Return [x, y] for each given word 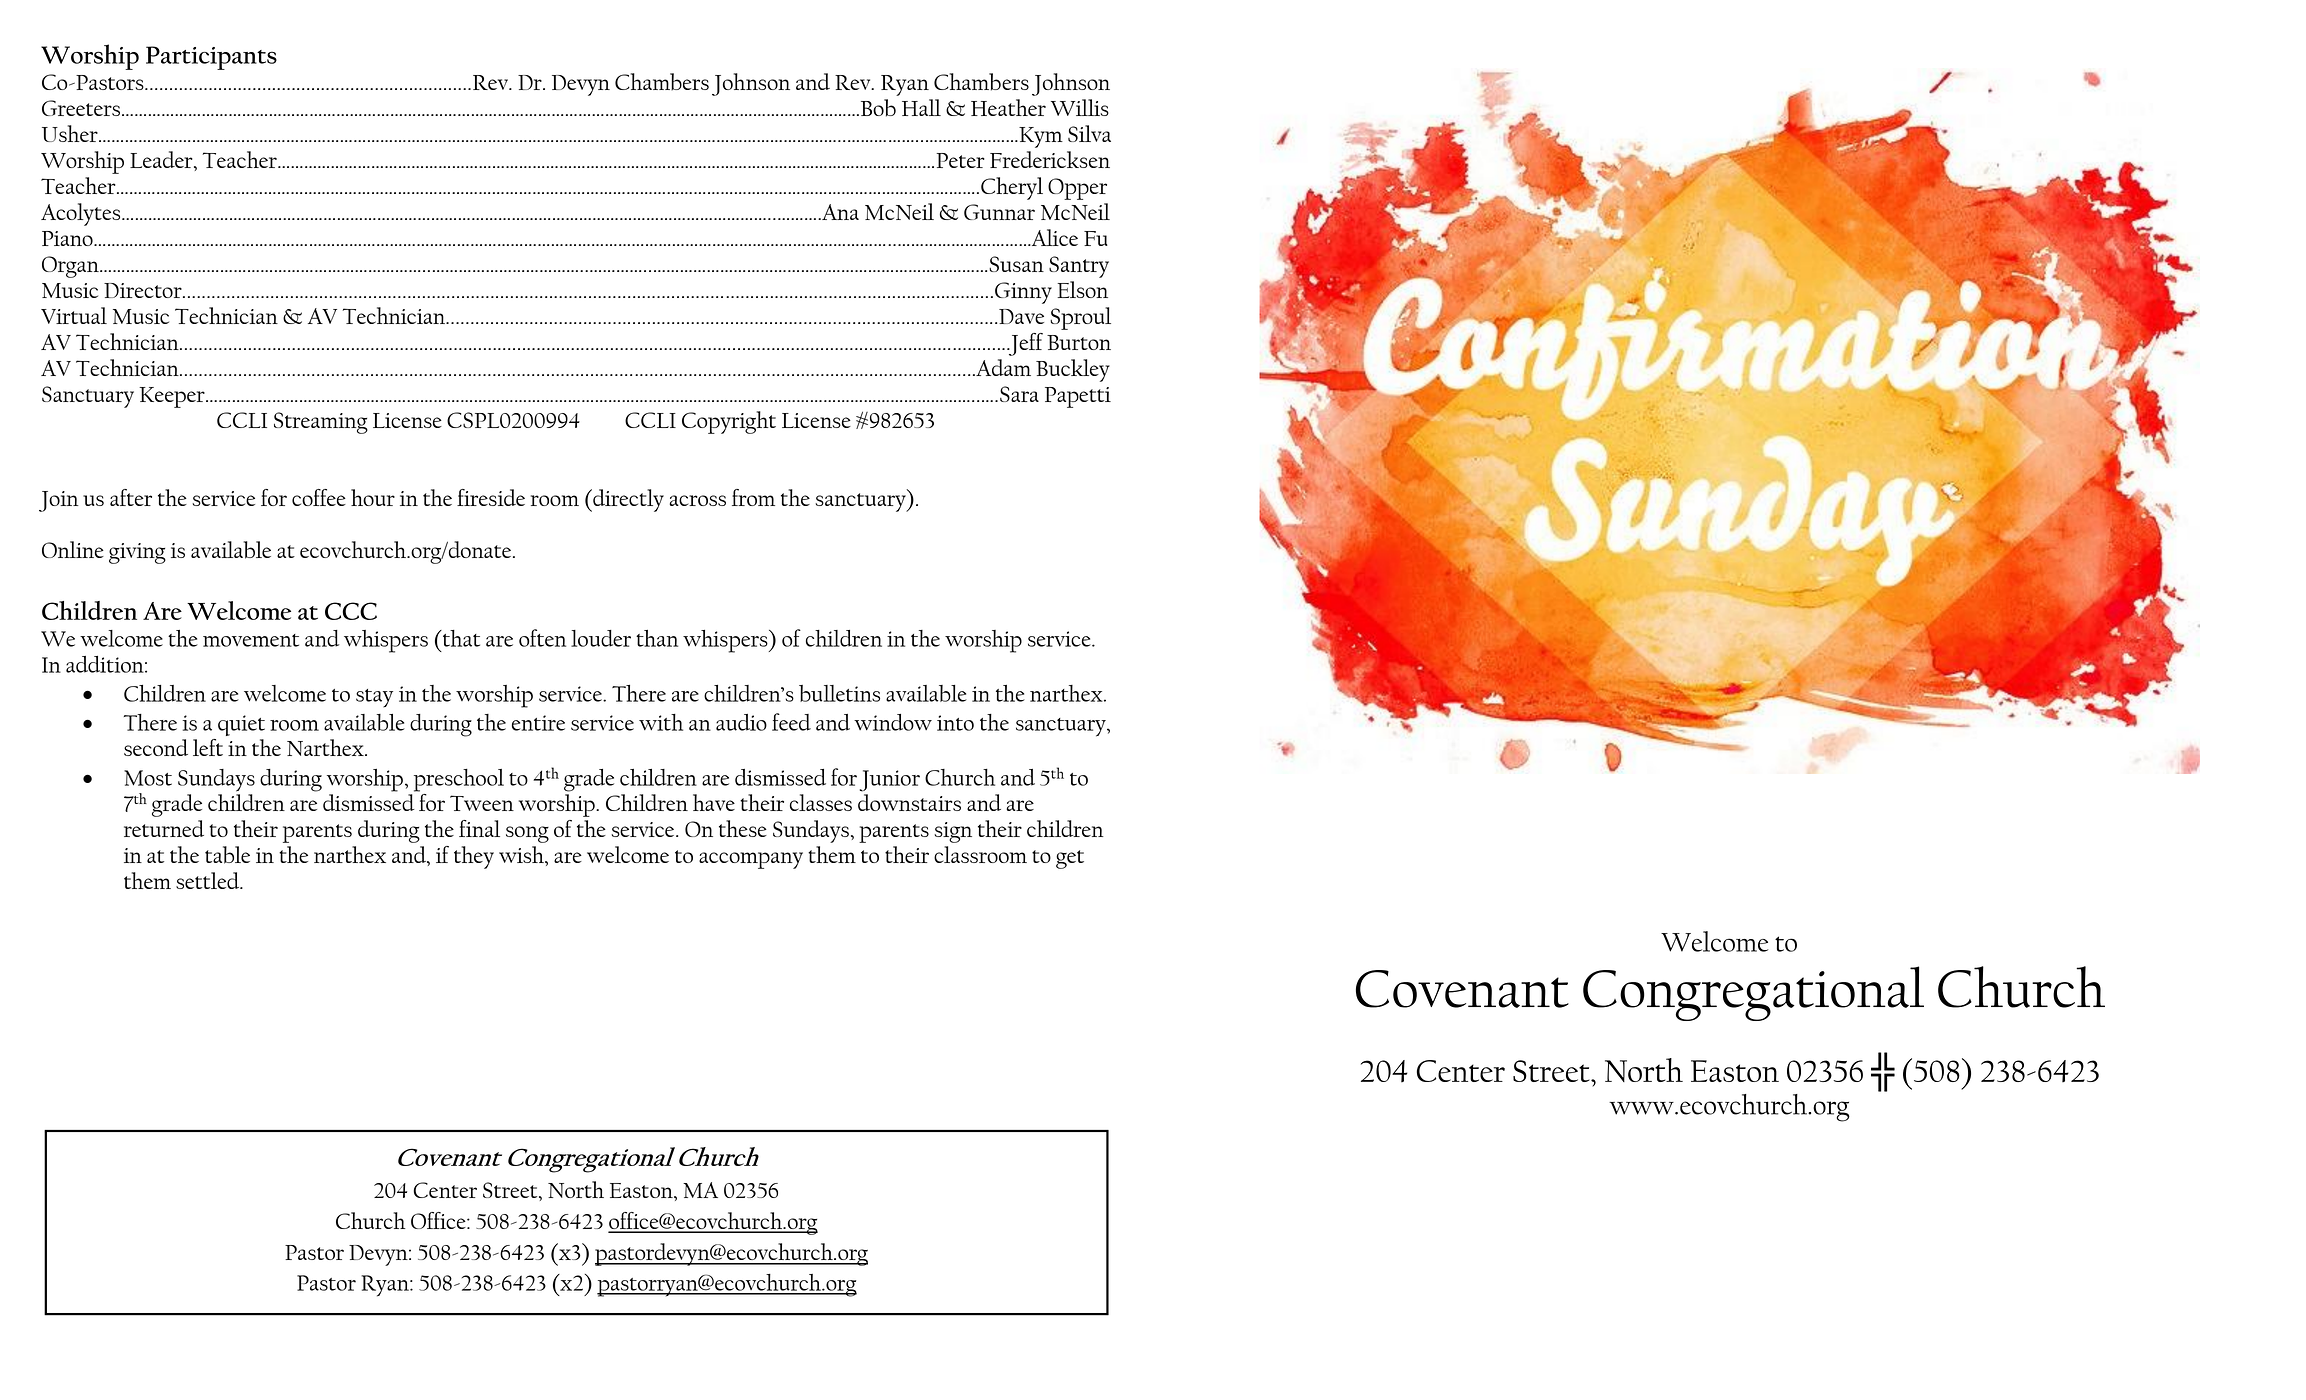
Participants [211, 58]
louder [601, 638]
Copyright [729, 422]
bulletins [839, 693]
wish [522, 854]
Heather [1008, 107]
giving [137, 553]
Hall [921, 107]
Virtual [74, 315]
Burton [1079, 342]
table [227, 855]
